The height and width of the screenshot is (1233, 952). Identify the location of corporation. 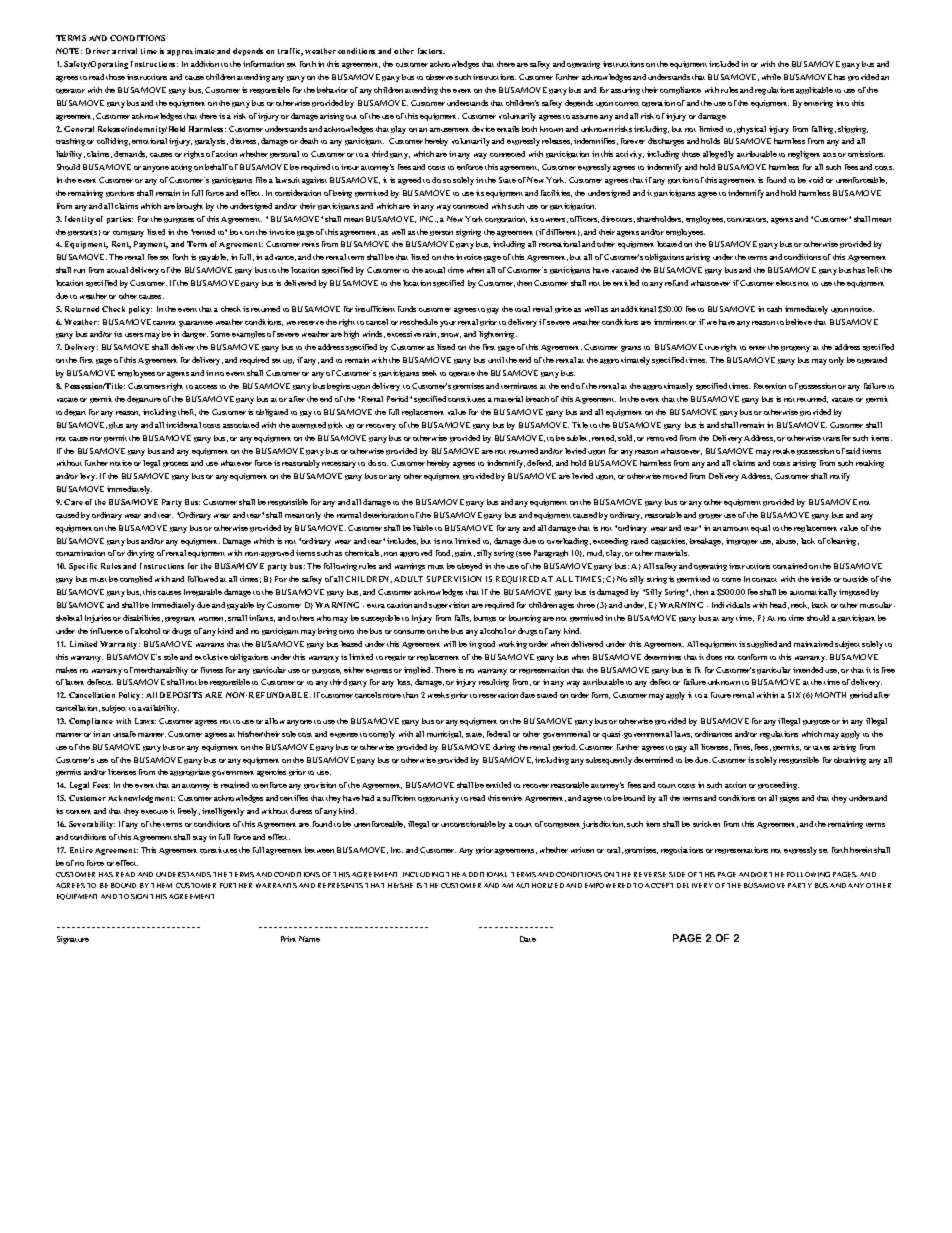
(506, 219).
